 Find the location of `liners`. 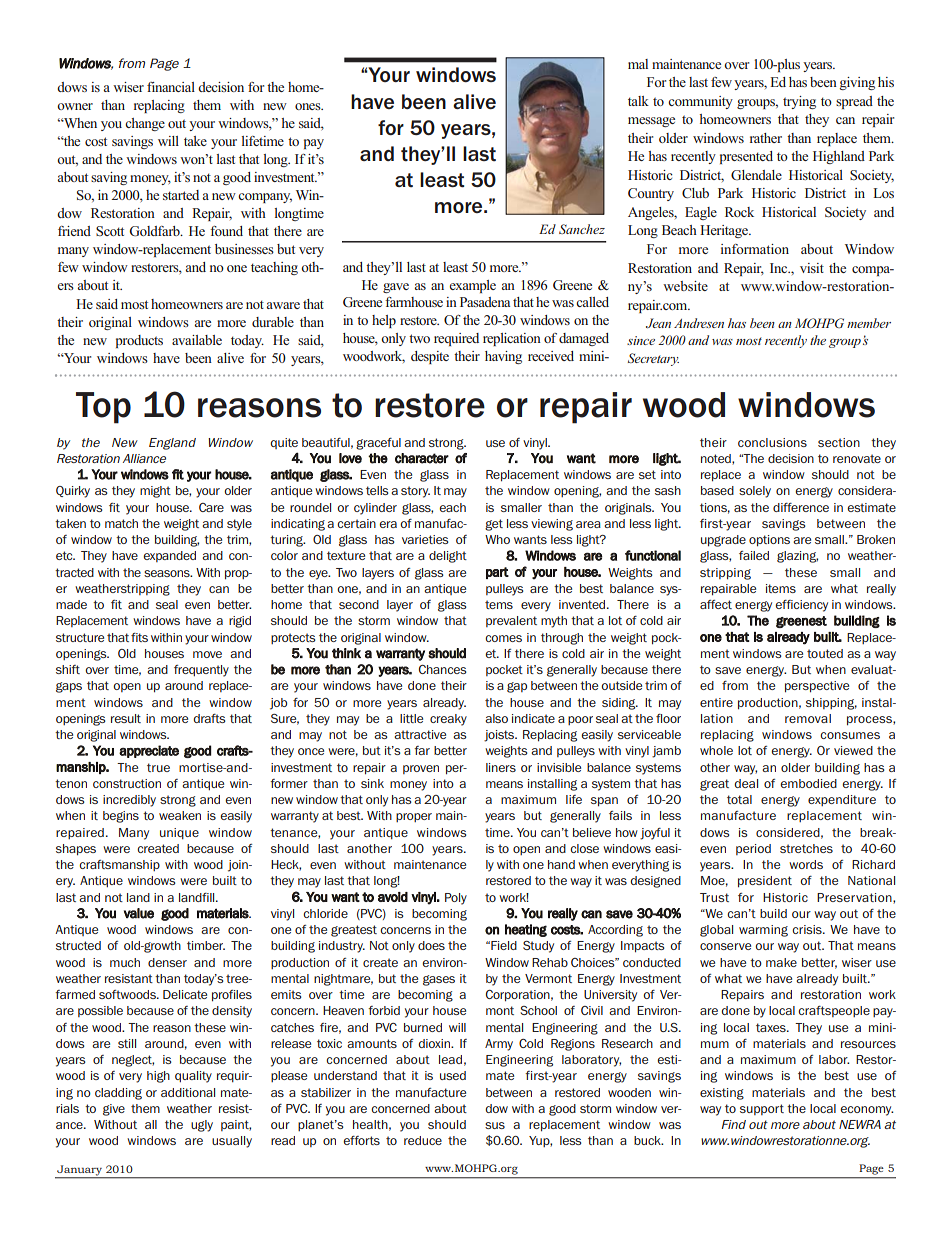

liners is located at coordinates (501, 767).
